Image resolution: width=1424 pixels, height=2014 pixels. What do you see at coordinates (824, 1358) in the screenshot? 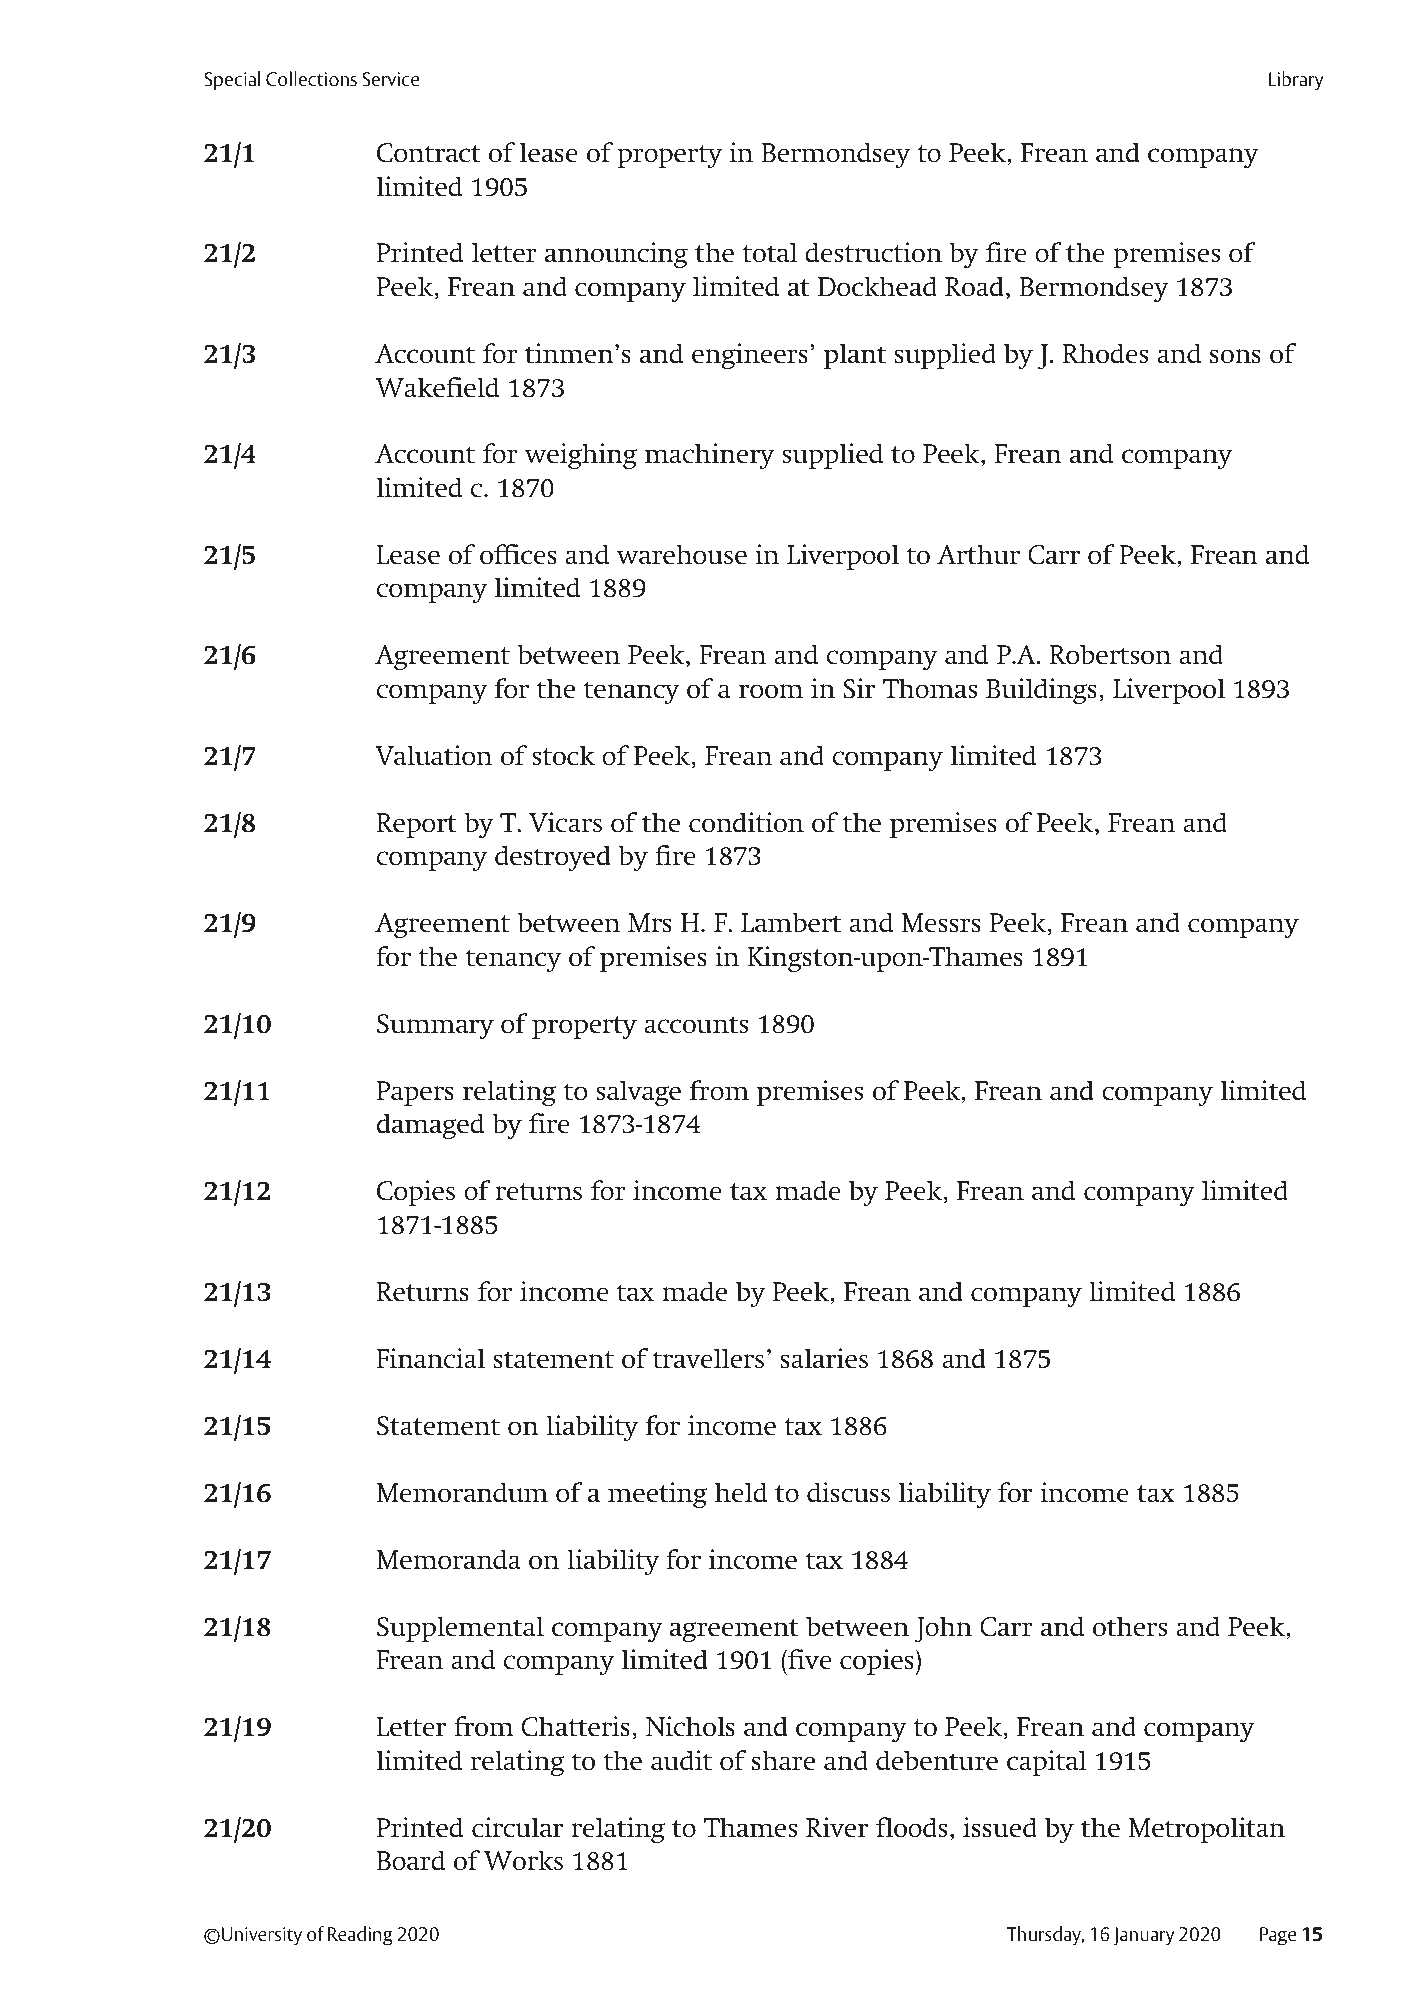
I see `salaries` at bounding box center [824, 1358].
